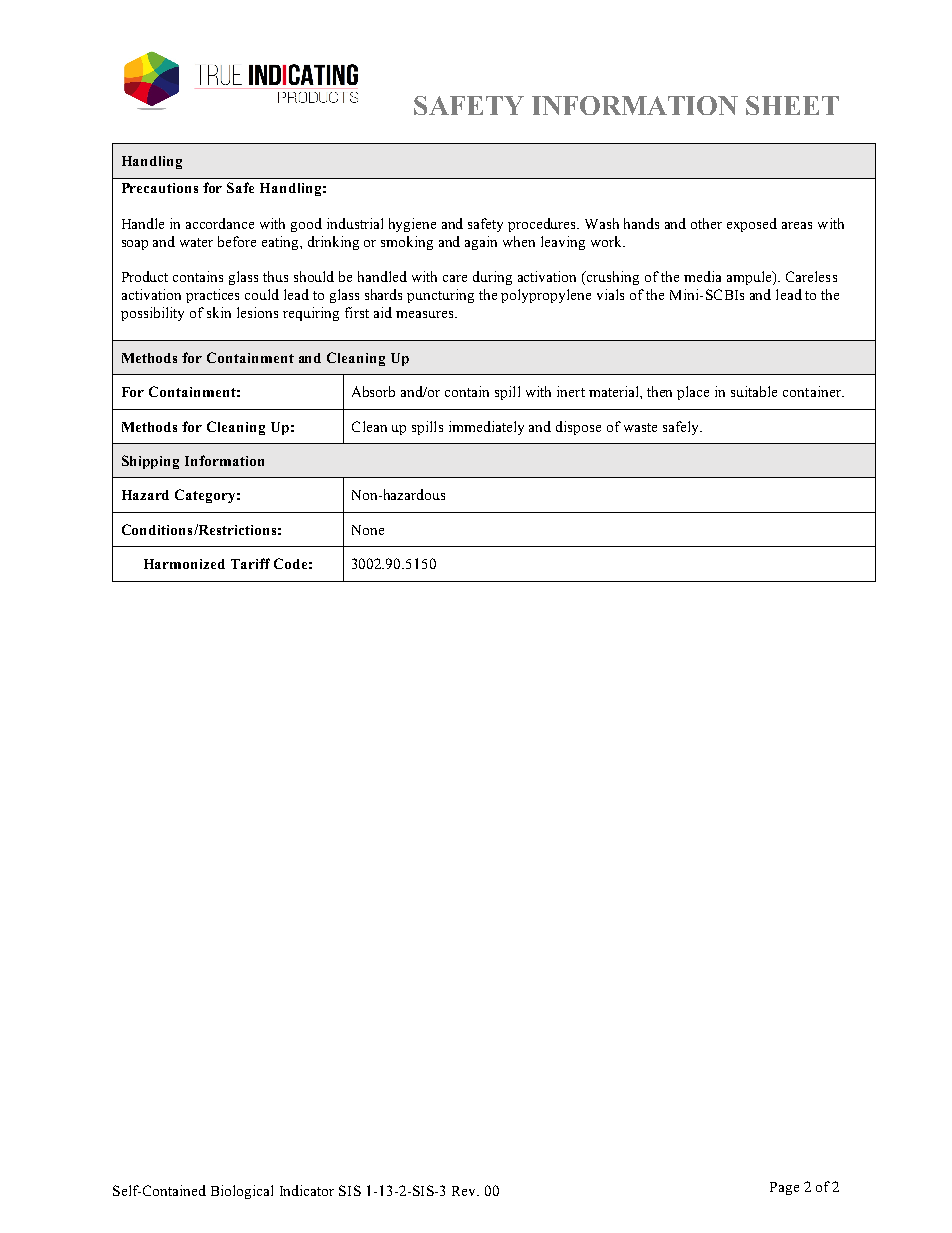 The height and width of the image is (1233, 952). What do you see at coordinates (184, 564) in the image?
I see `Harmonized` at bounding box center [184, 564].
